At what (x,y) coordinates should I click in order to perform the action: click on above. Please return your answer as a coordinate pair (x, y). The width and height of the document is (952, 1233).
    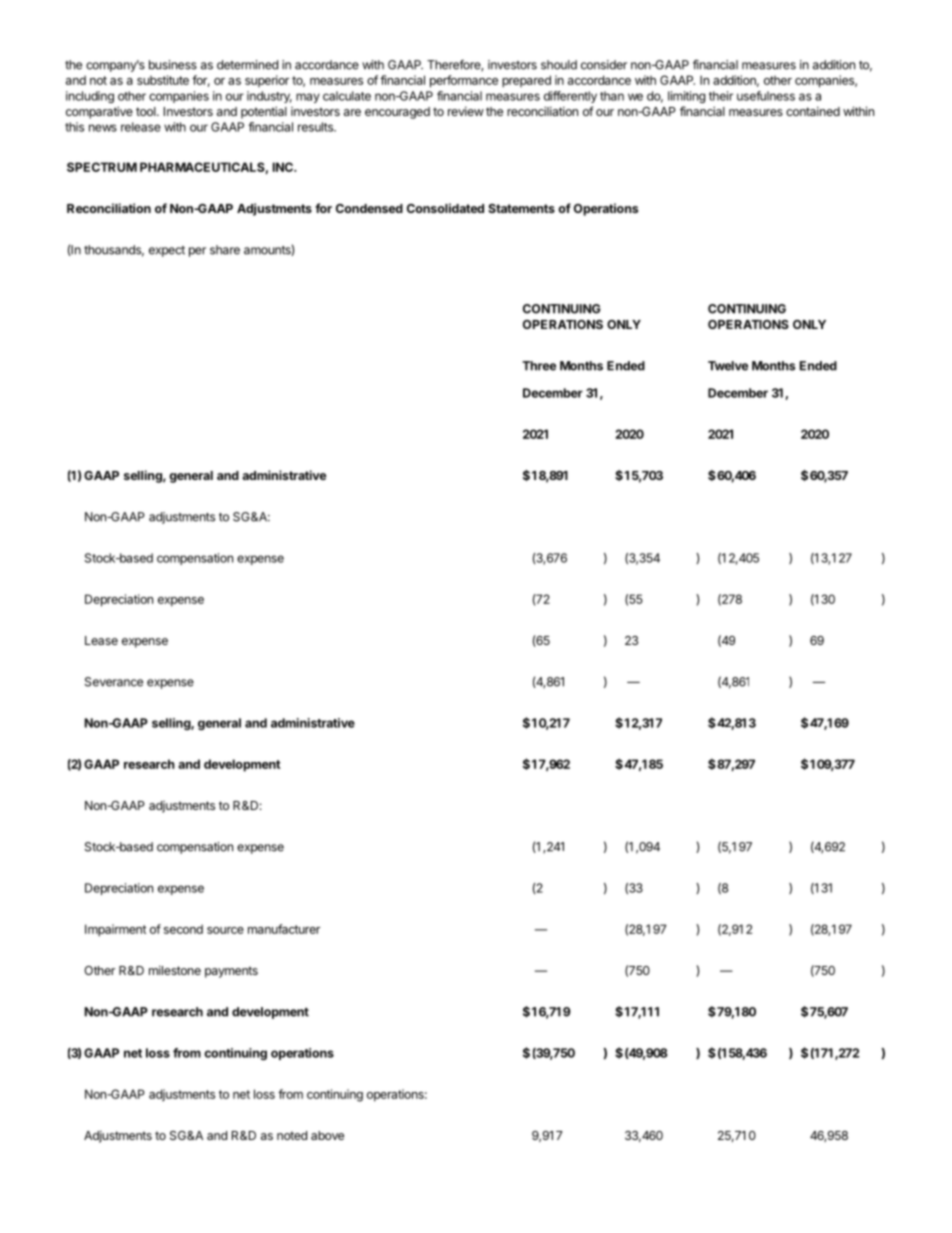
    Looking at the image, I should click on (327, 1135).
